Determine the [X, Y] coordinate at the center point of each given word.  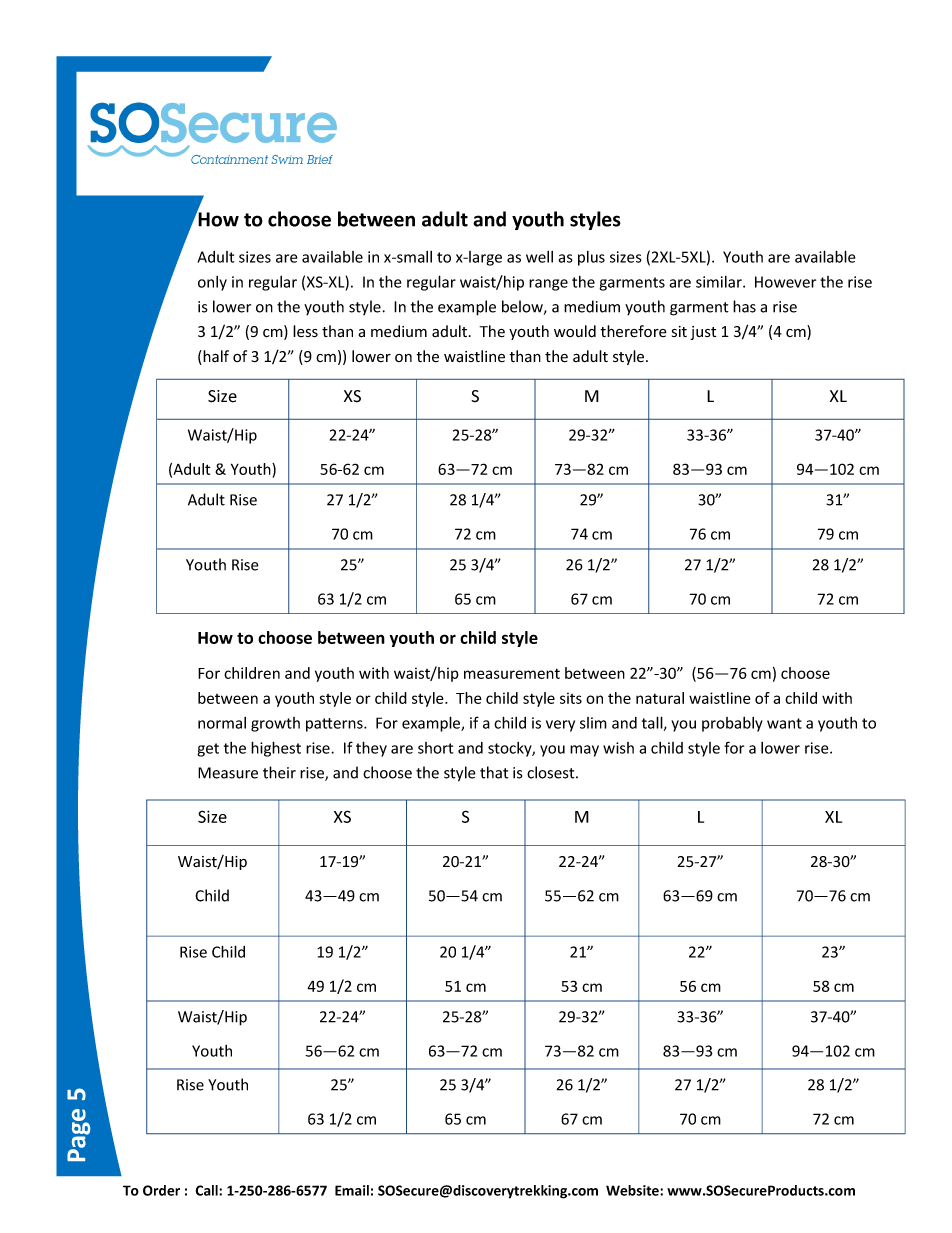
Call [207, 1190]
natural [660, 698]
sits [571, 698]
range [548, 285]
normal [222, 723]
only [212, 283]
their [279, 772]
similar [720, 282]
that [494, 772]
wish [618, 748]
